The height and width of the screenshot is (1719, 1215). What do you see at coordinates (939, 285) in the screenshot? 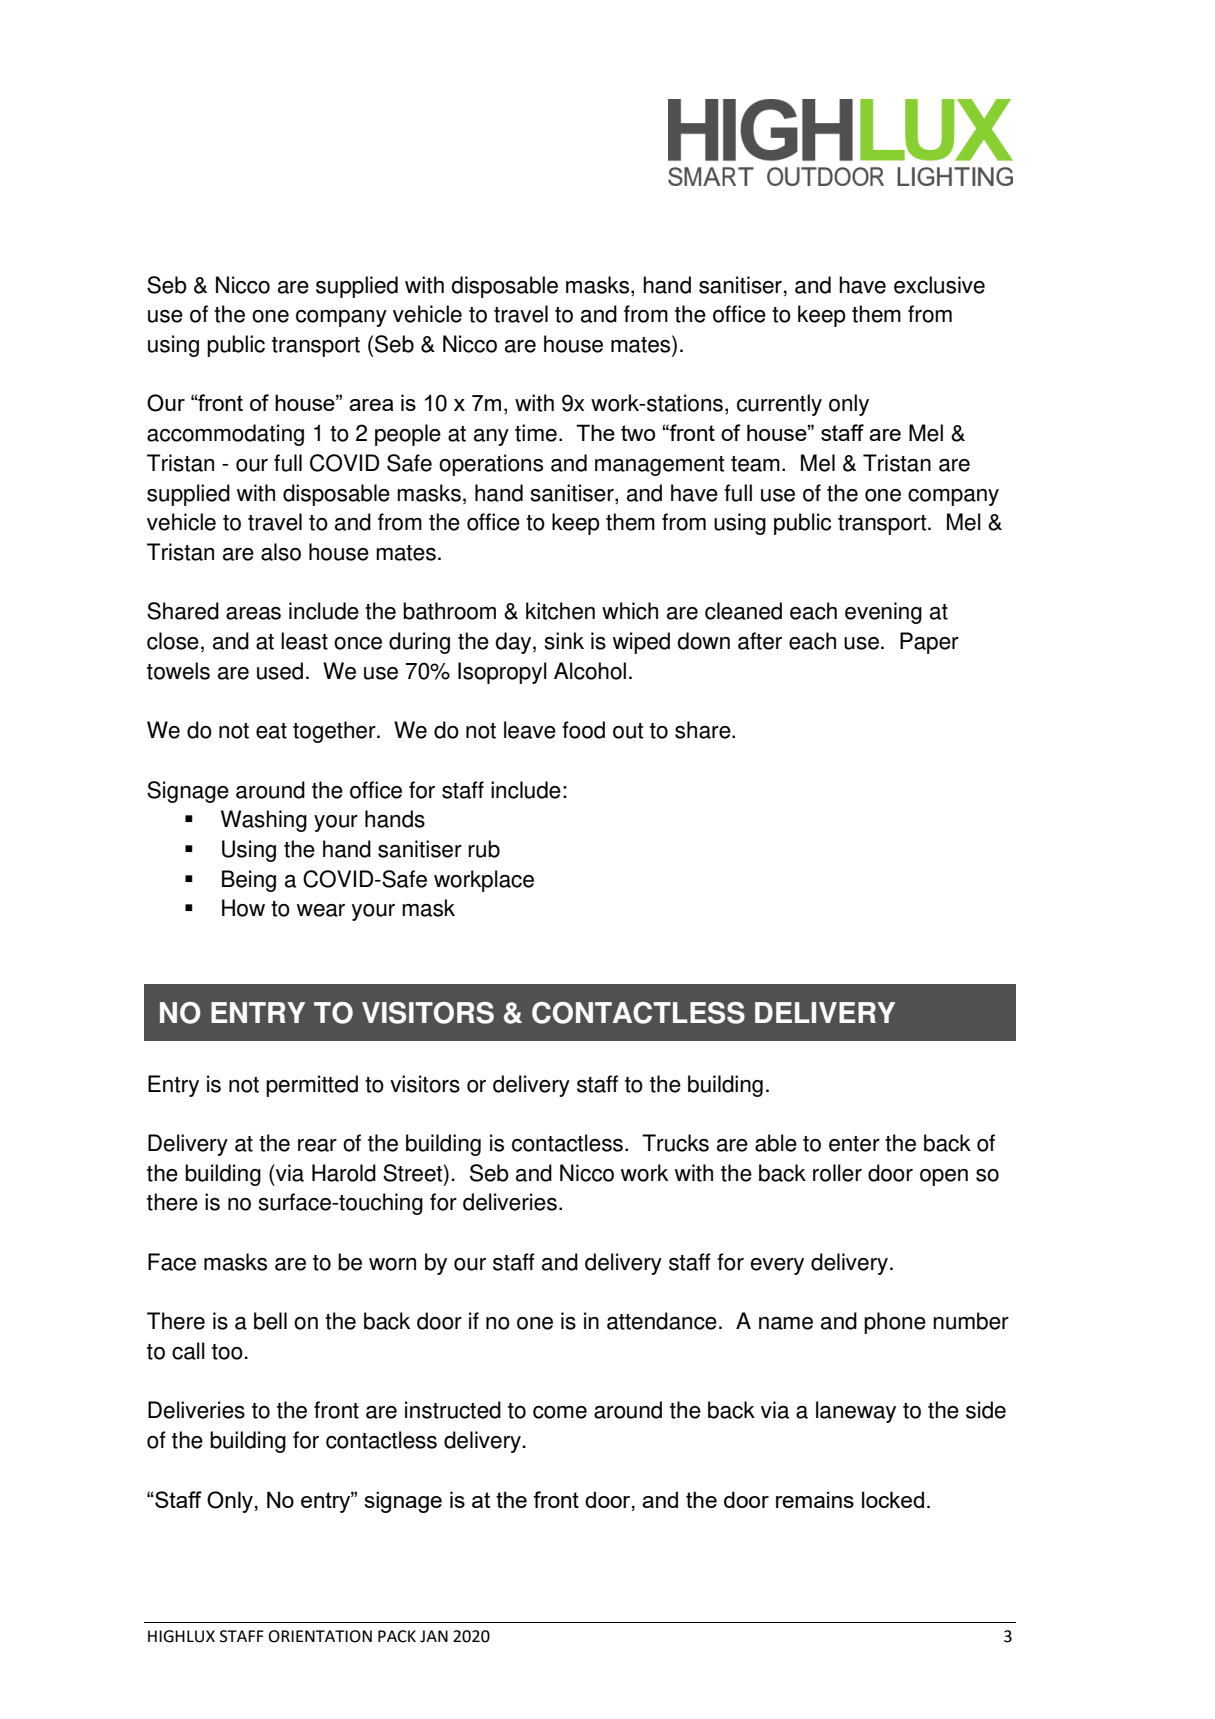
I see `exclusive` at bounding box center [939, 285].
